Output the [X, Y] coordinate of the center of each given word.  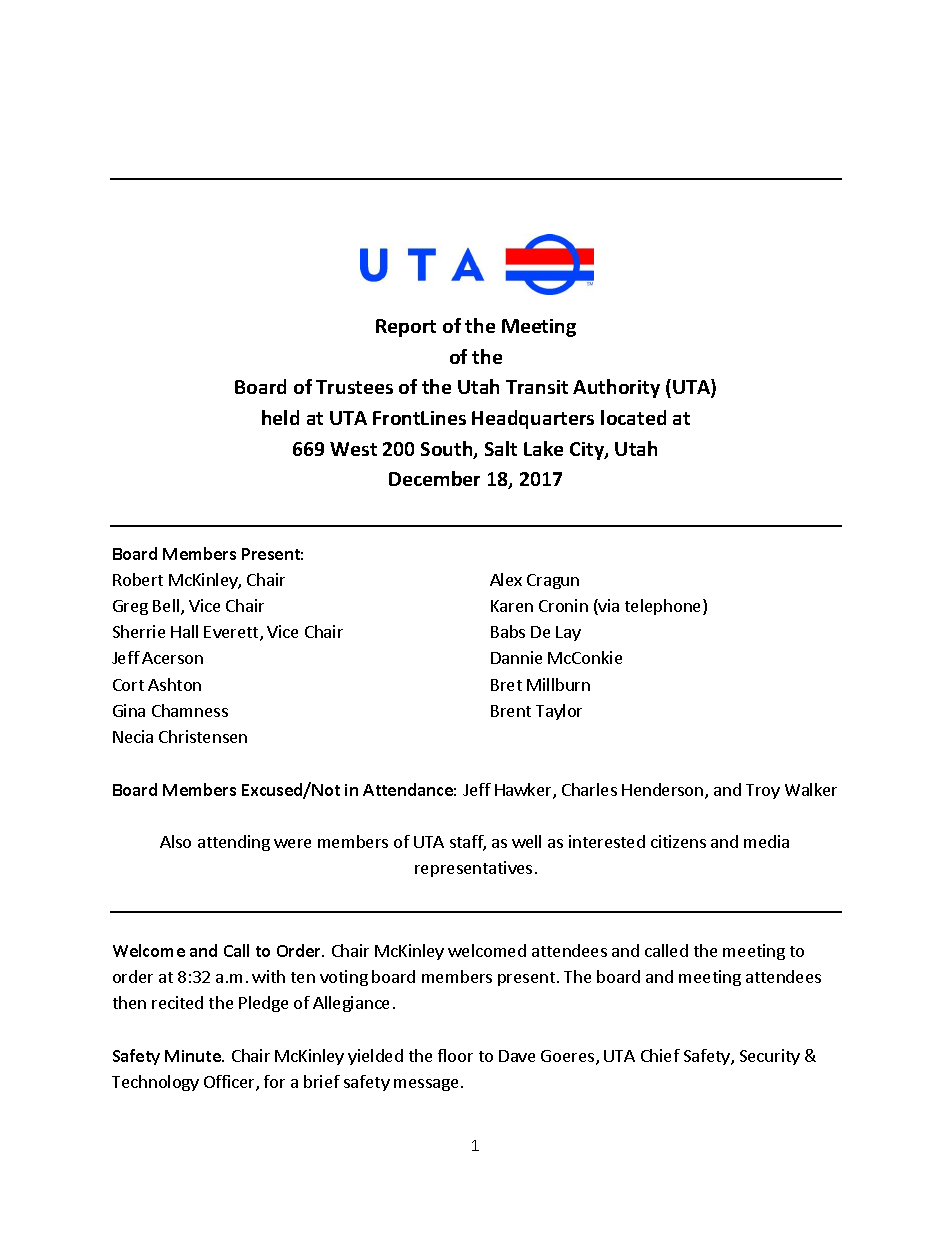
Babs [508, 631]
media [766, 841]
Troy [763, 791]
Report [406, 328]
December [434, 478]
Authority [616, 388]
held [280, 417]
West [353, 449]
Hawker [524, 791]
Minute [194, 1056]
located [633, 417]
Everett [232, 633]
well [526, 841]
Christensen [203, 736]
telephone [664, 607]
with [268, 976]
